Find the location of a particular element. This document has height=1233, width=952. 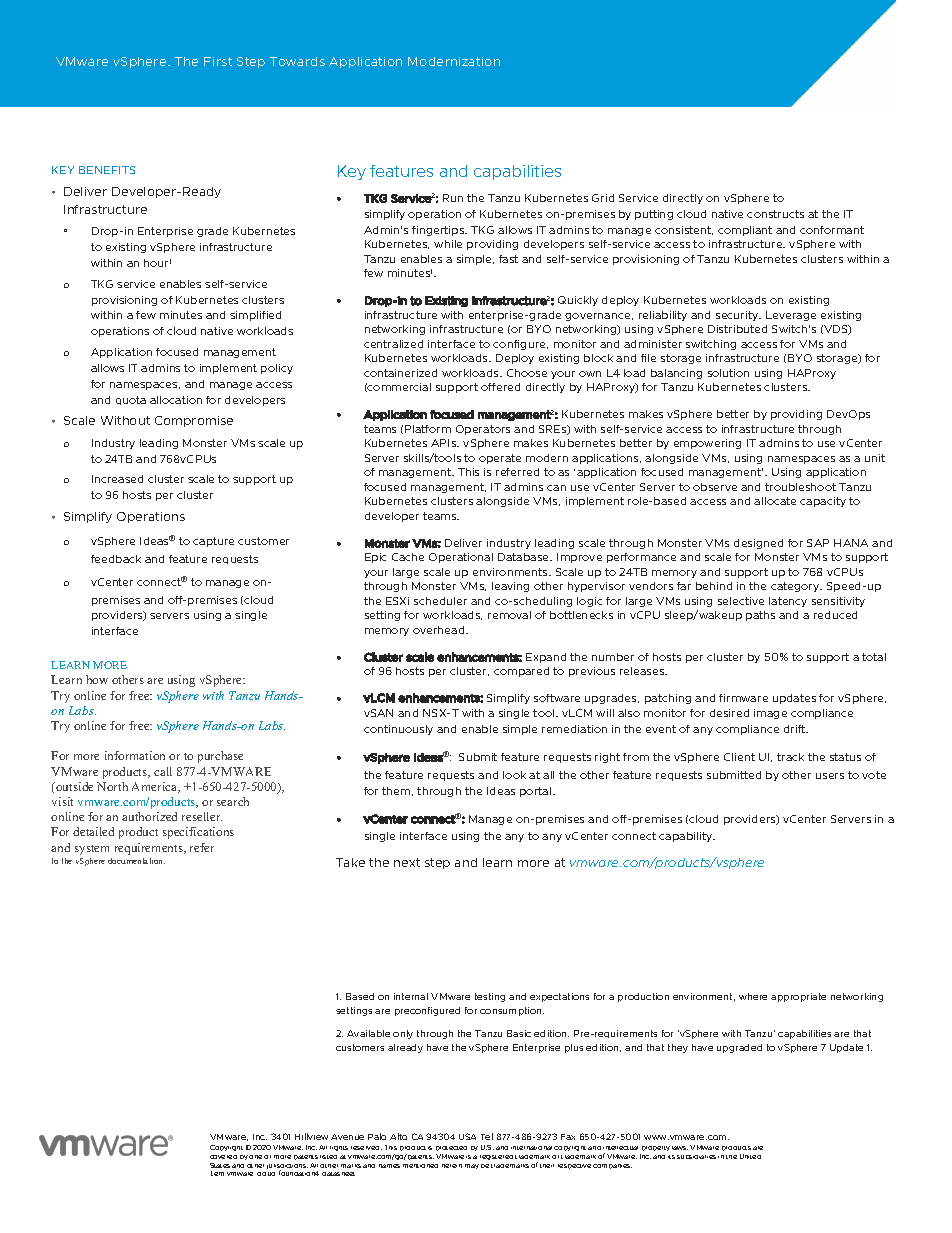

overhead is located at coordinates (440, 630).
